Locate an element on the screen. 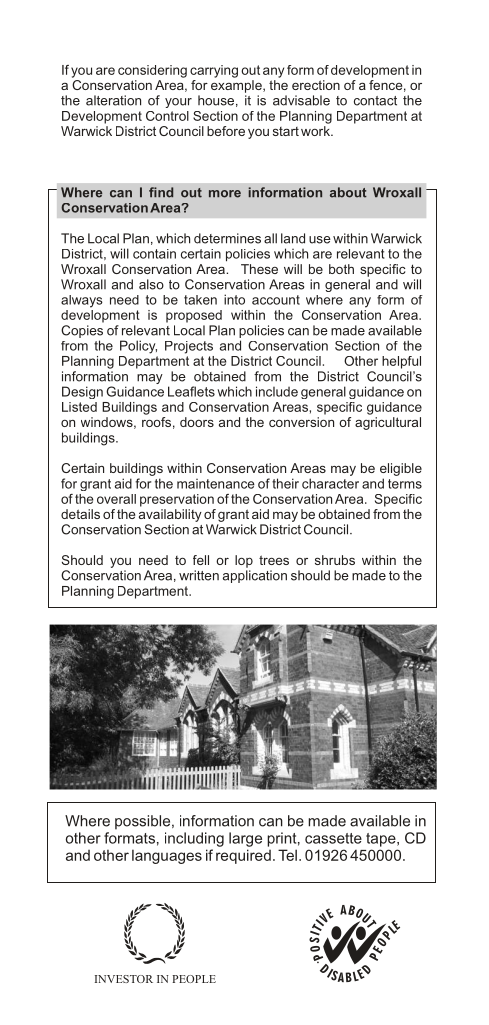  into is located at coordinates (234, 299).
